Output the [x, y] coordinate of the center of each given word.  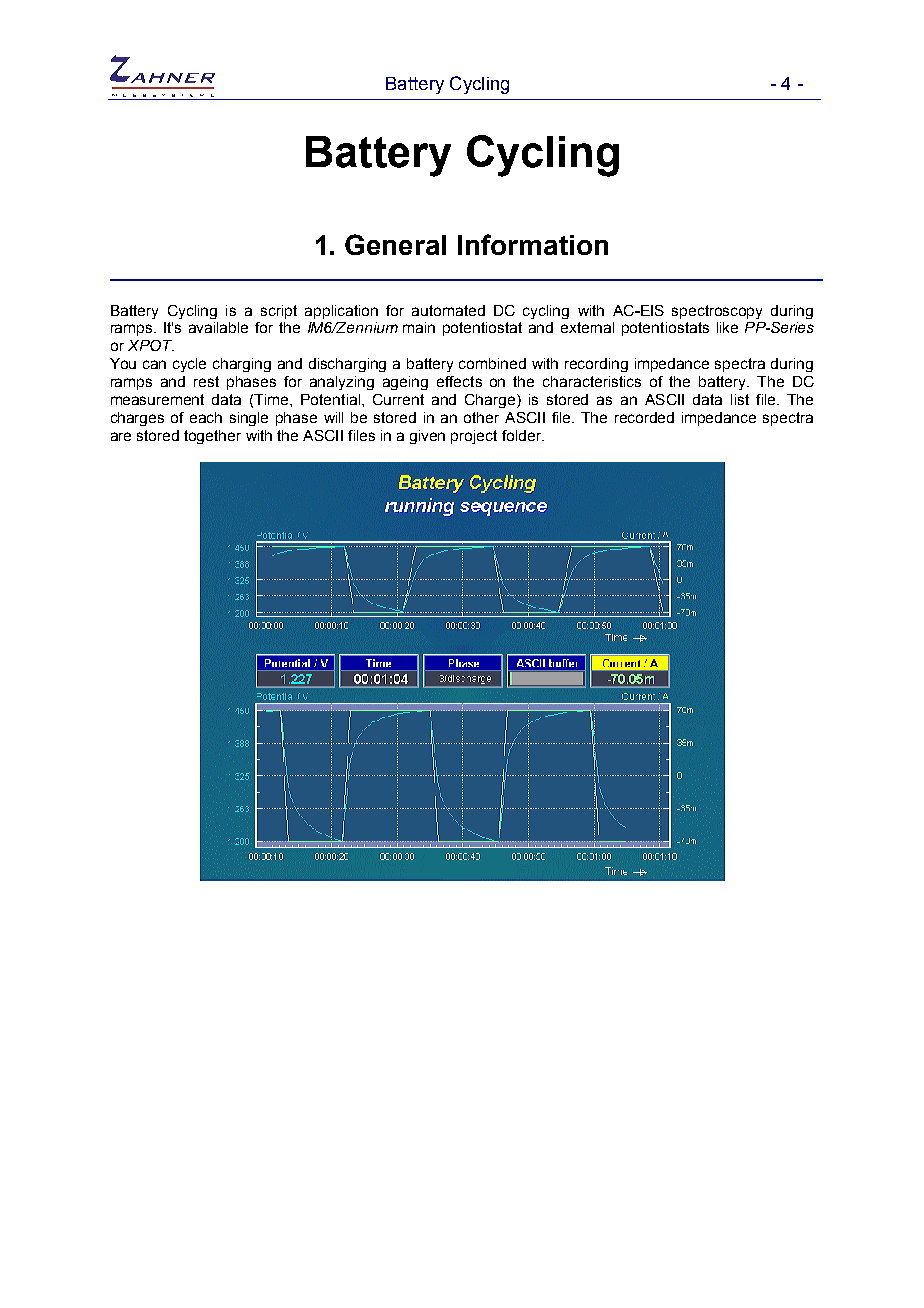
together [212, 437]
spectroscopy [717, 312]
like [727, 327]
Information [533, 244]
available [218, 327]
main [419, 327]
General [395, 244]
